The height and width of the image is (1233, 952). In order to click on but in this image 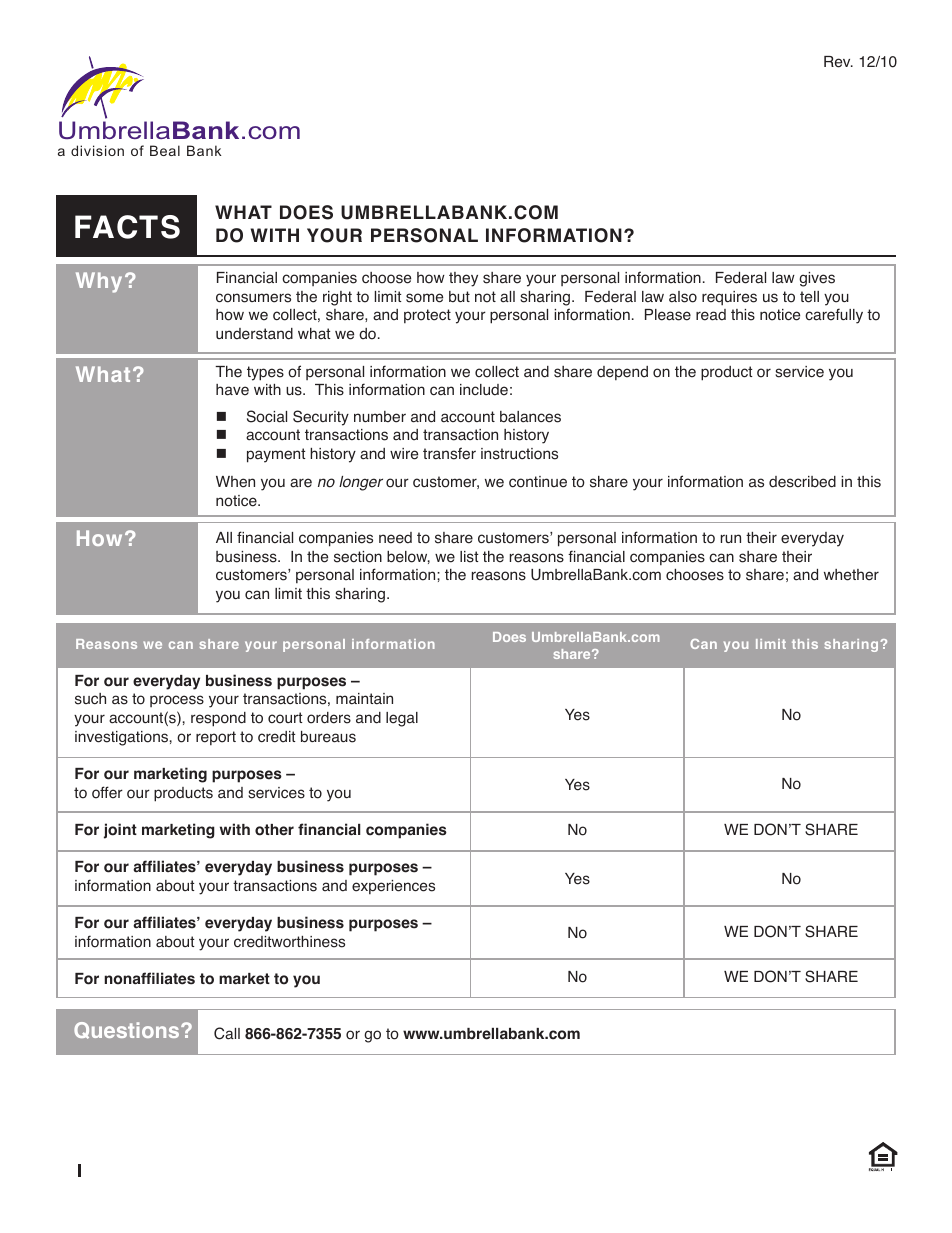, I will do `click(459, 297)`.
